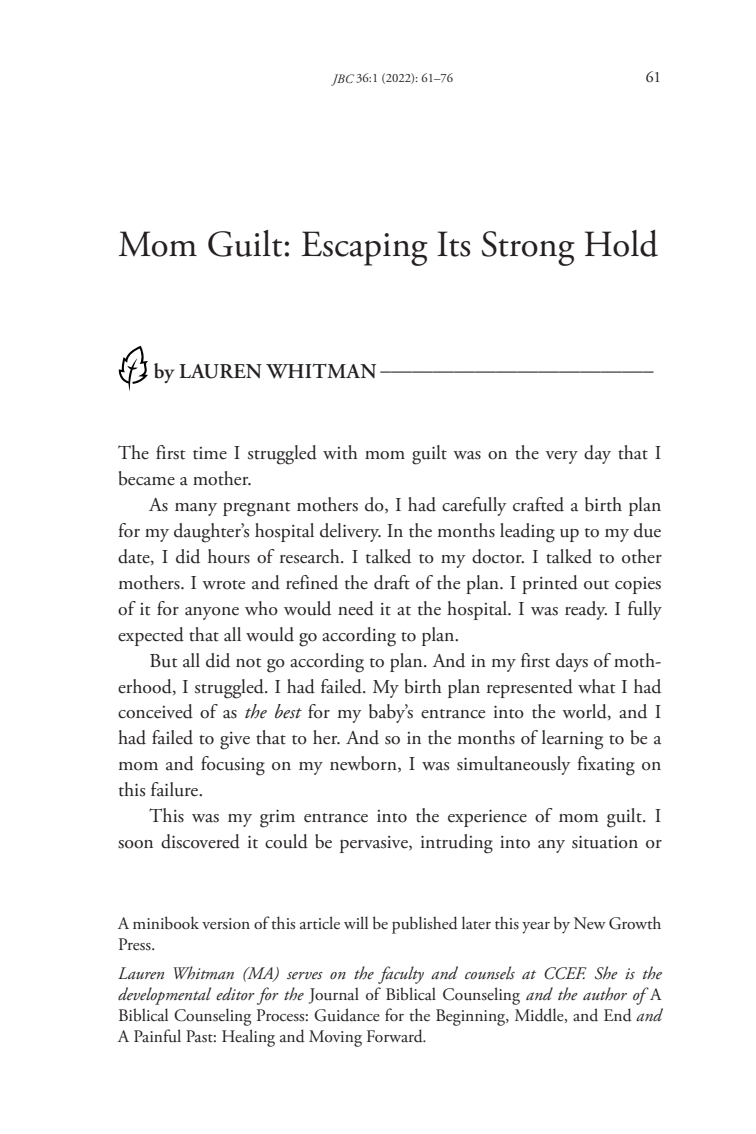 This document has height=1134, width=756. Describe the element at coordinates (342, 80) in the document. I see `JBC` at that location.
